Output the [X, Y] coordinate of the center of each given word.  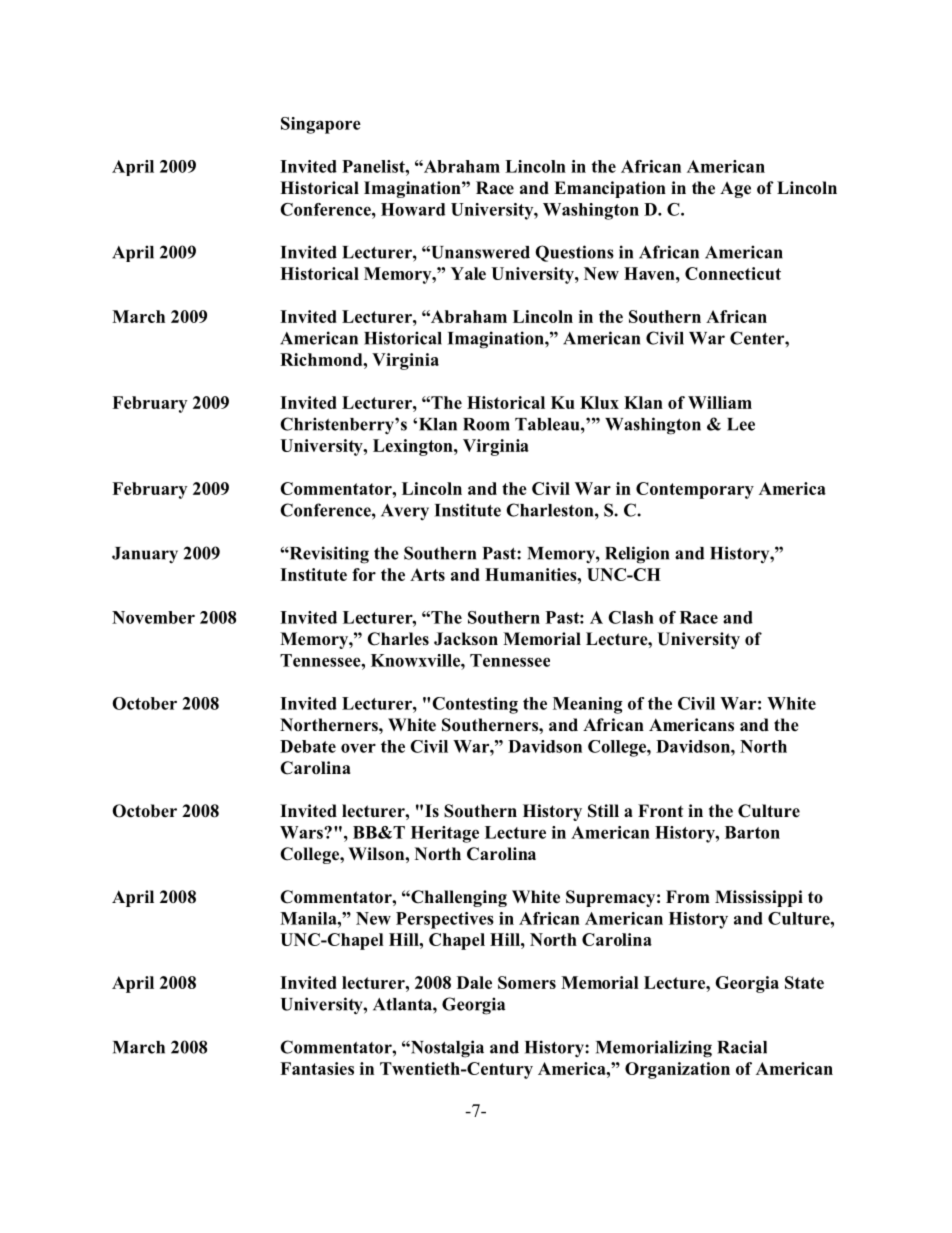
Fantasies [317, 1068]
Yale [468, 273]
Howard [413, 209]
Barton [752, 832]
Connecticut [733, 273]
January [145, 555]
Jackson [466, 639]
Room [486, 424]
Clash [631, 617]
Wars [302, 832]
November [153, 617]
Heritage [445, 834]
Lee [741, 424]
